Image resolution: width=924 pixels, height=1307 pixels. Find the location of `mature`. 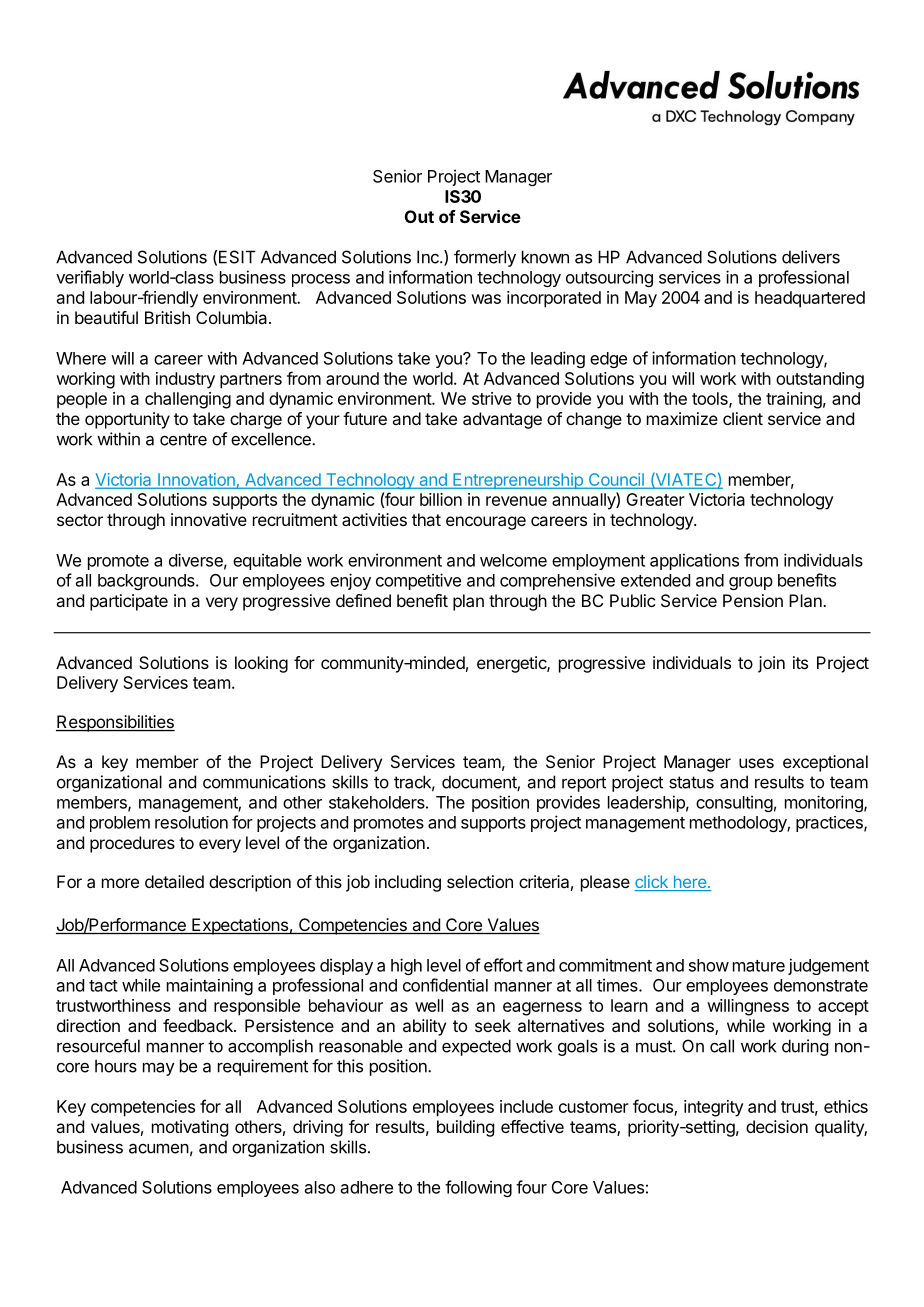

mature is located at coordinates (759, 966).
